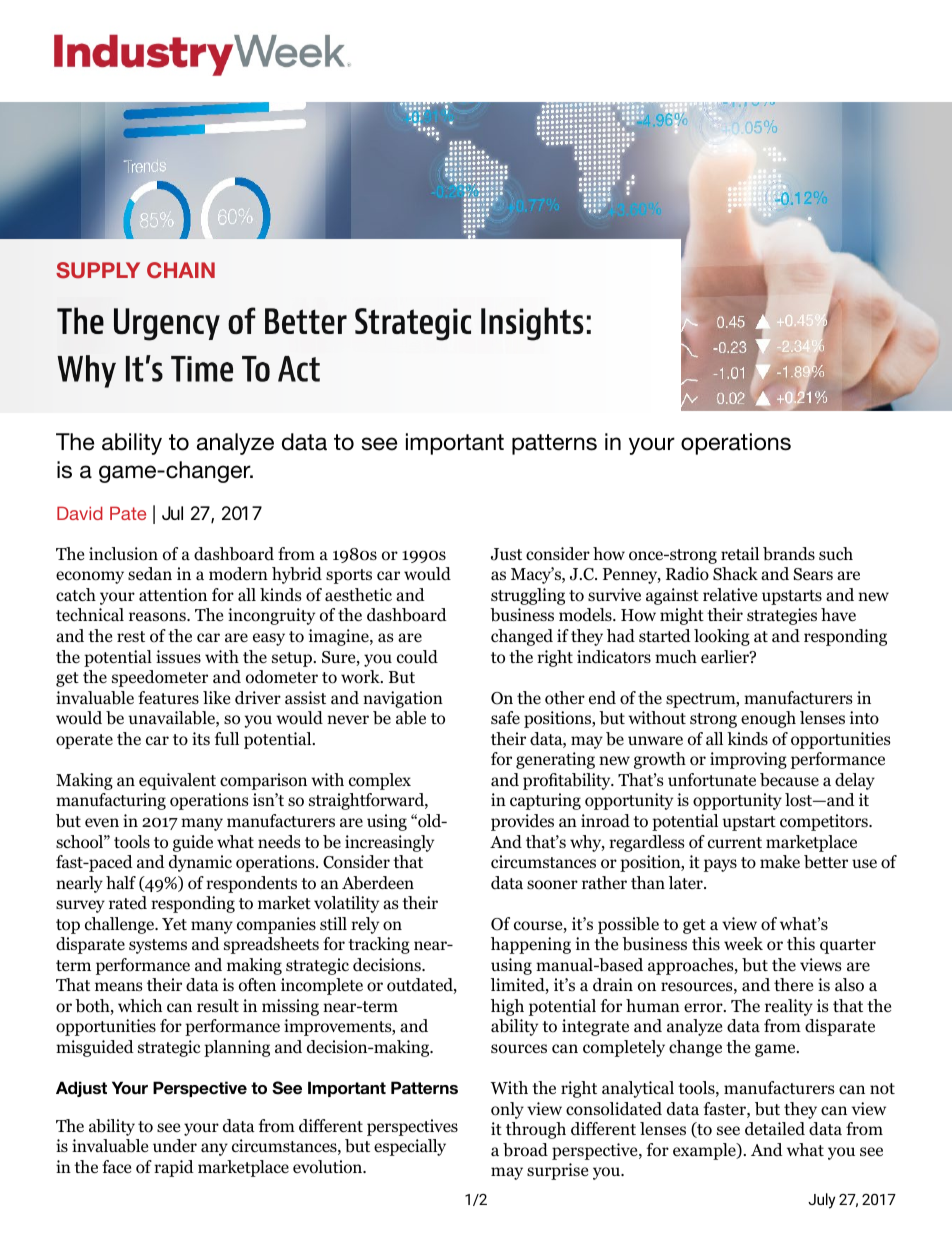 The image size is (952, 1233). Describe the element at coordinates (525, 1150) in the page. I see `broad` at that location.
